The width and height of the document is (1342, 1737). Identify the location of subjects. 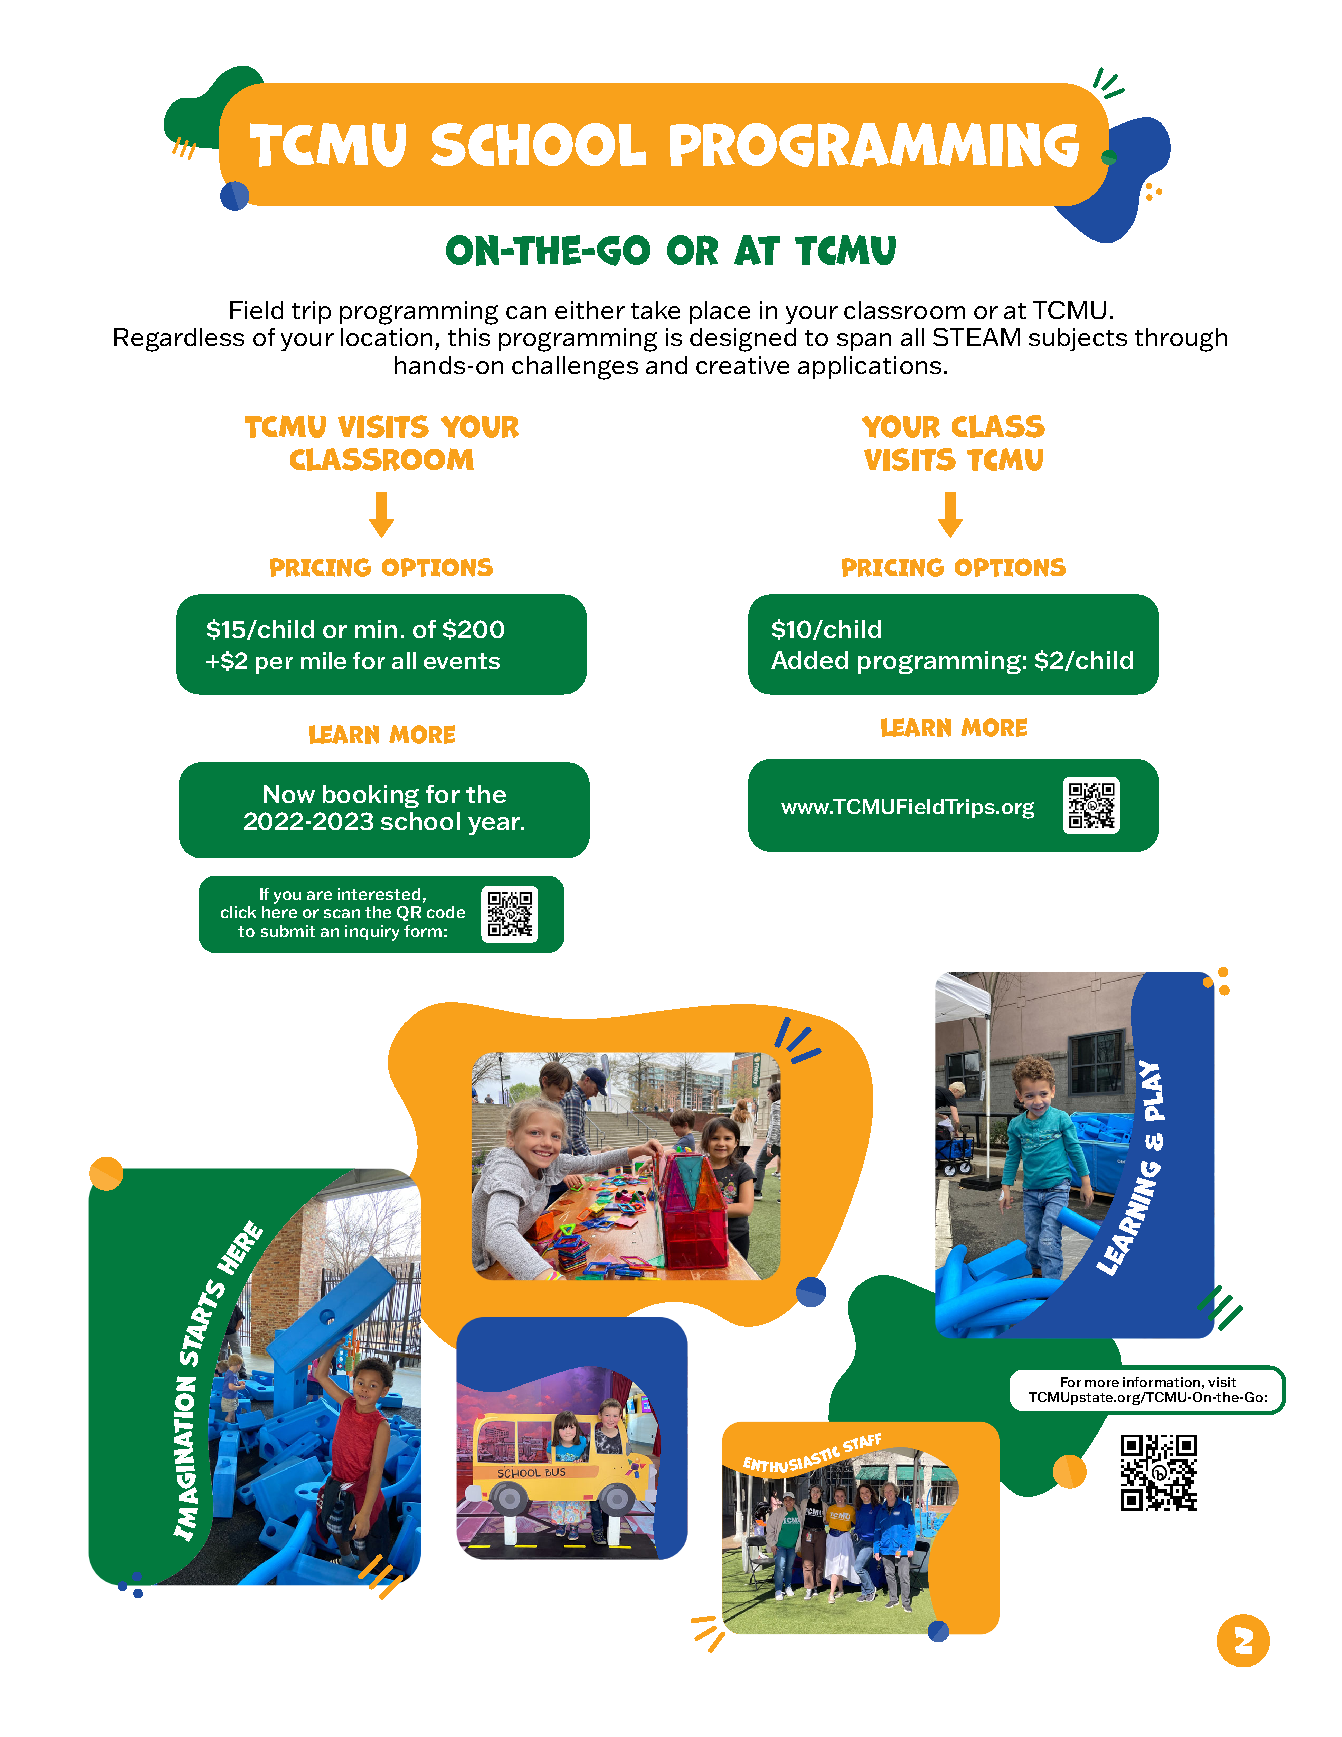
(1078, 339).
